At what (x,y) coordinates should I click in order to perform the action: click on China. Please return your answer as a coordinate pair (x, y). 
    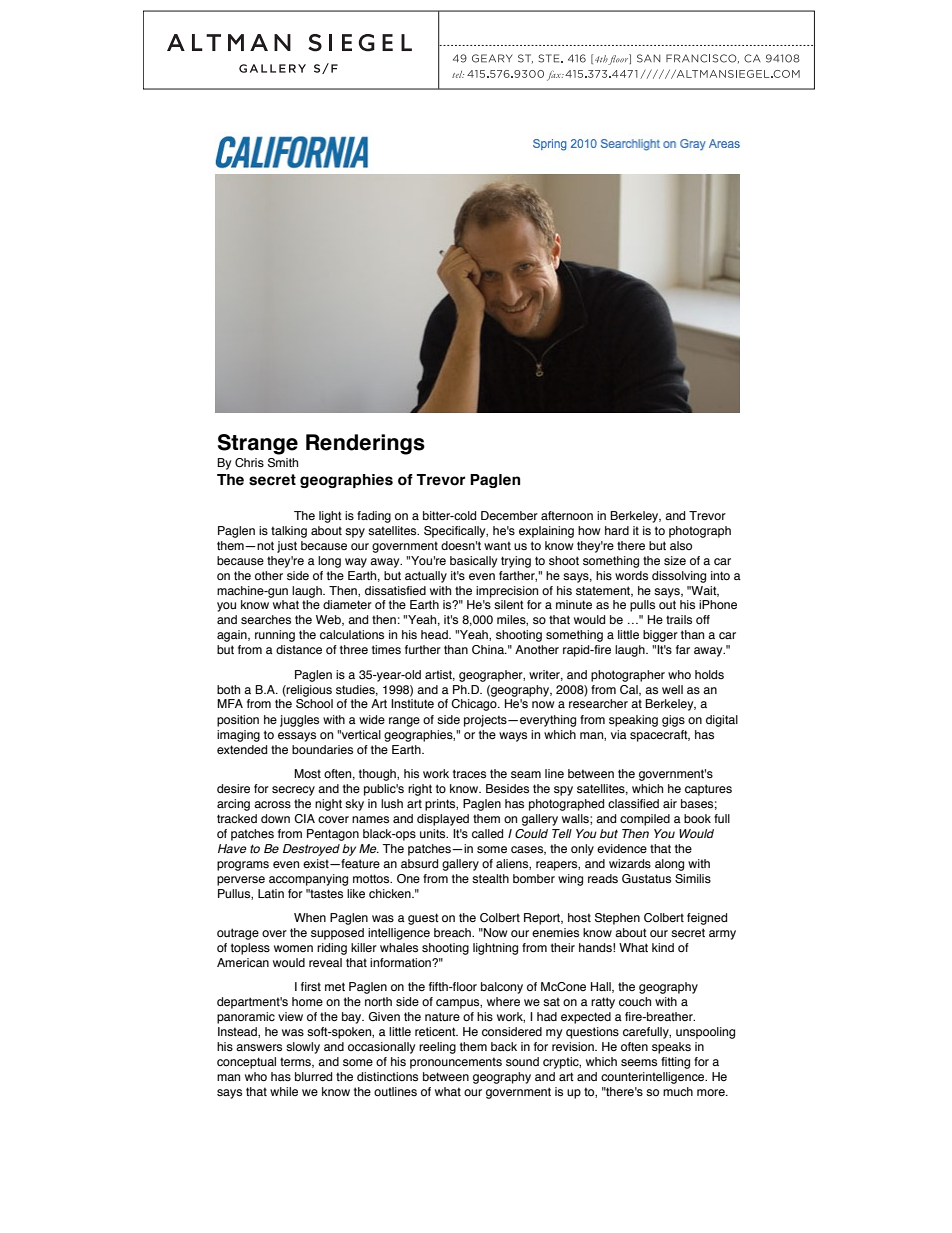
    Looking at the image, I should click on (489, 649).
